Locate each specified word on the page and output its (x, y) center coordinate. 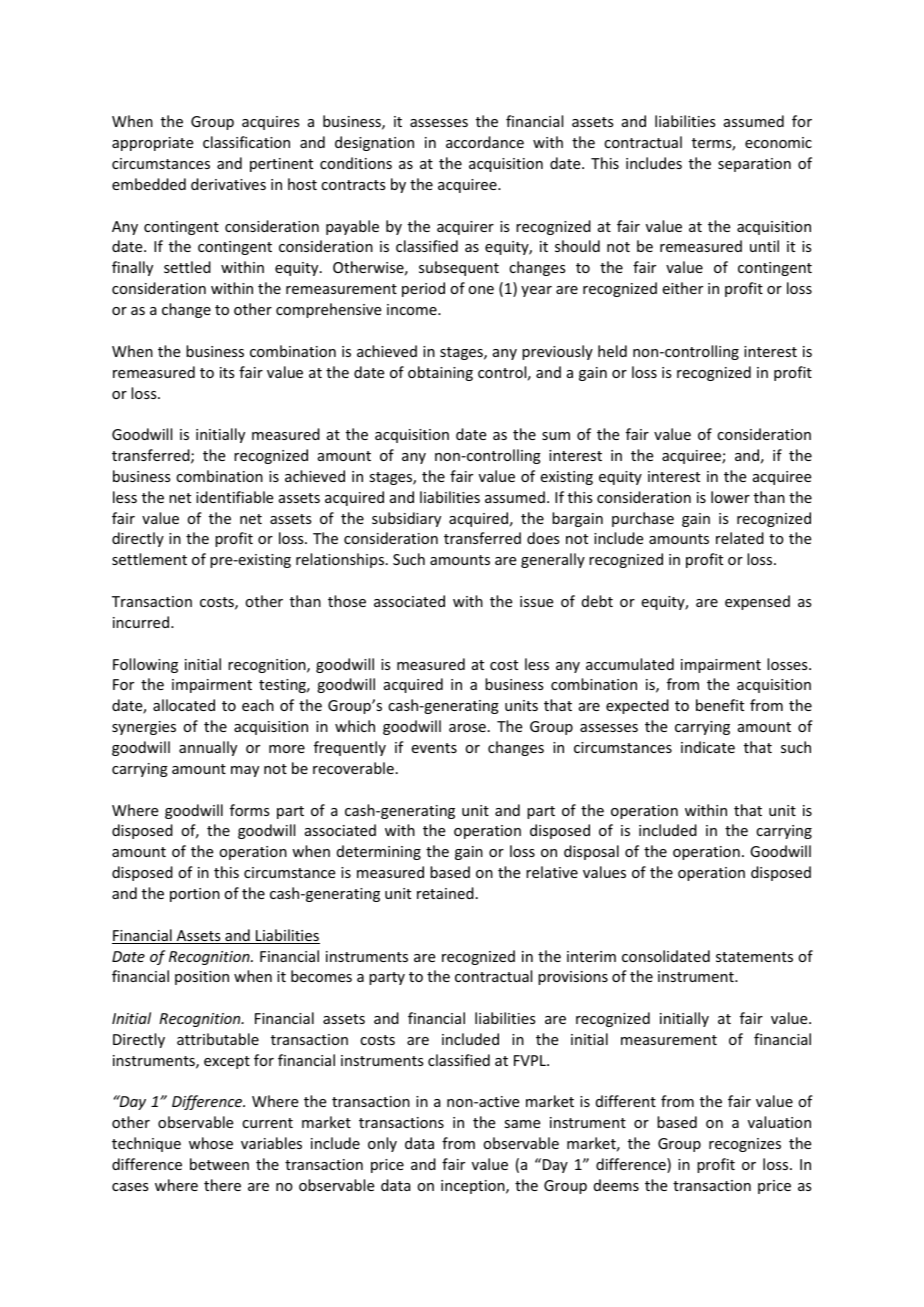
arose (467, 728)
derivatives (228, 184)
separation (754, 165)
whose (211, 1143)
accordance (485, 142)
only (382, 1144)
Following (145, 665)
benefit (720, 705)
